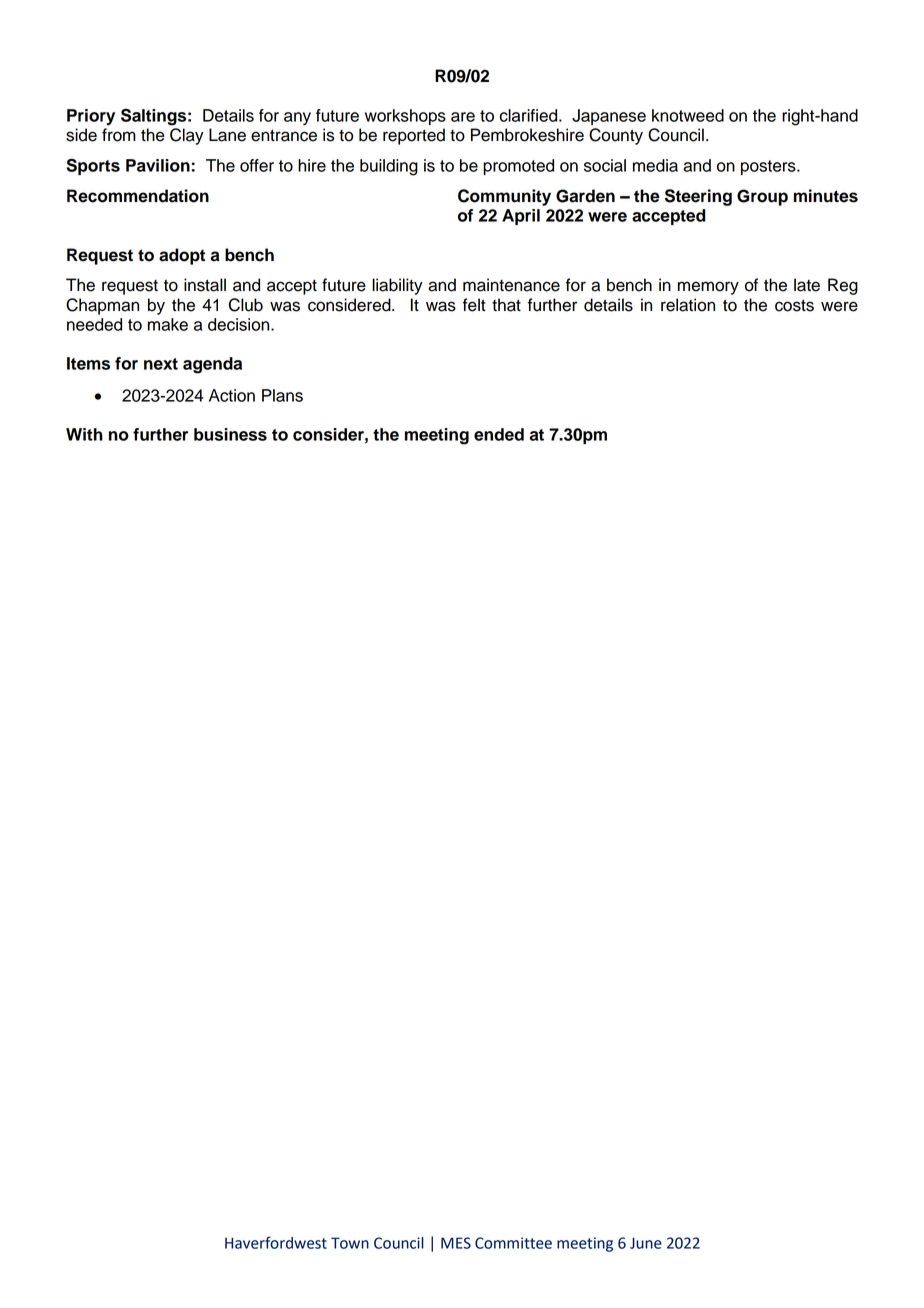 The height and width of the image is (1308, 924). I want to click on costs, so click(794, 305).
